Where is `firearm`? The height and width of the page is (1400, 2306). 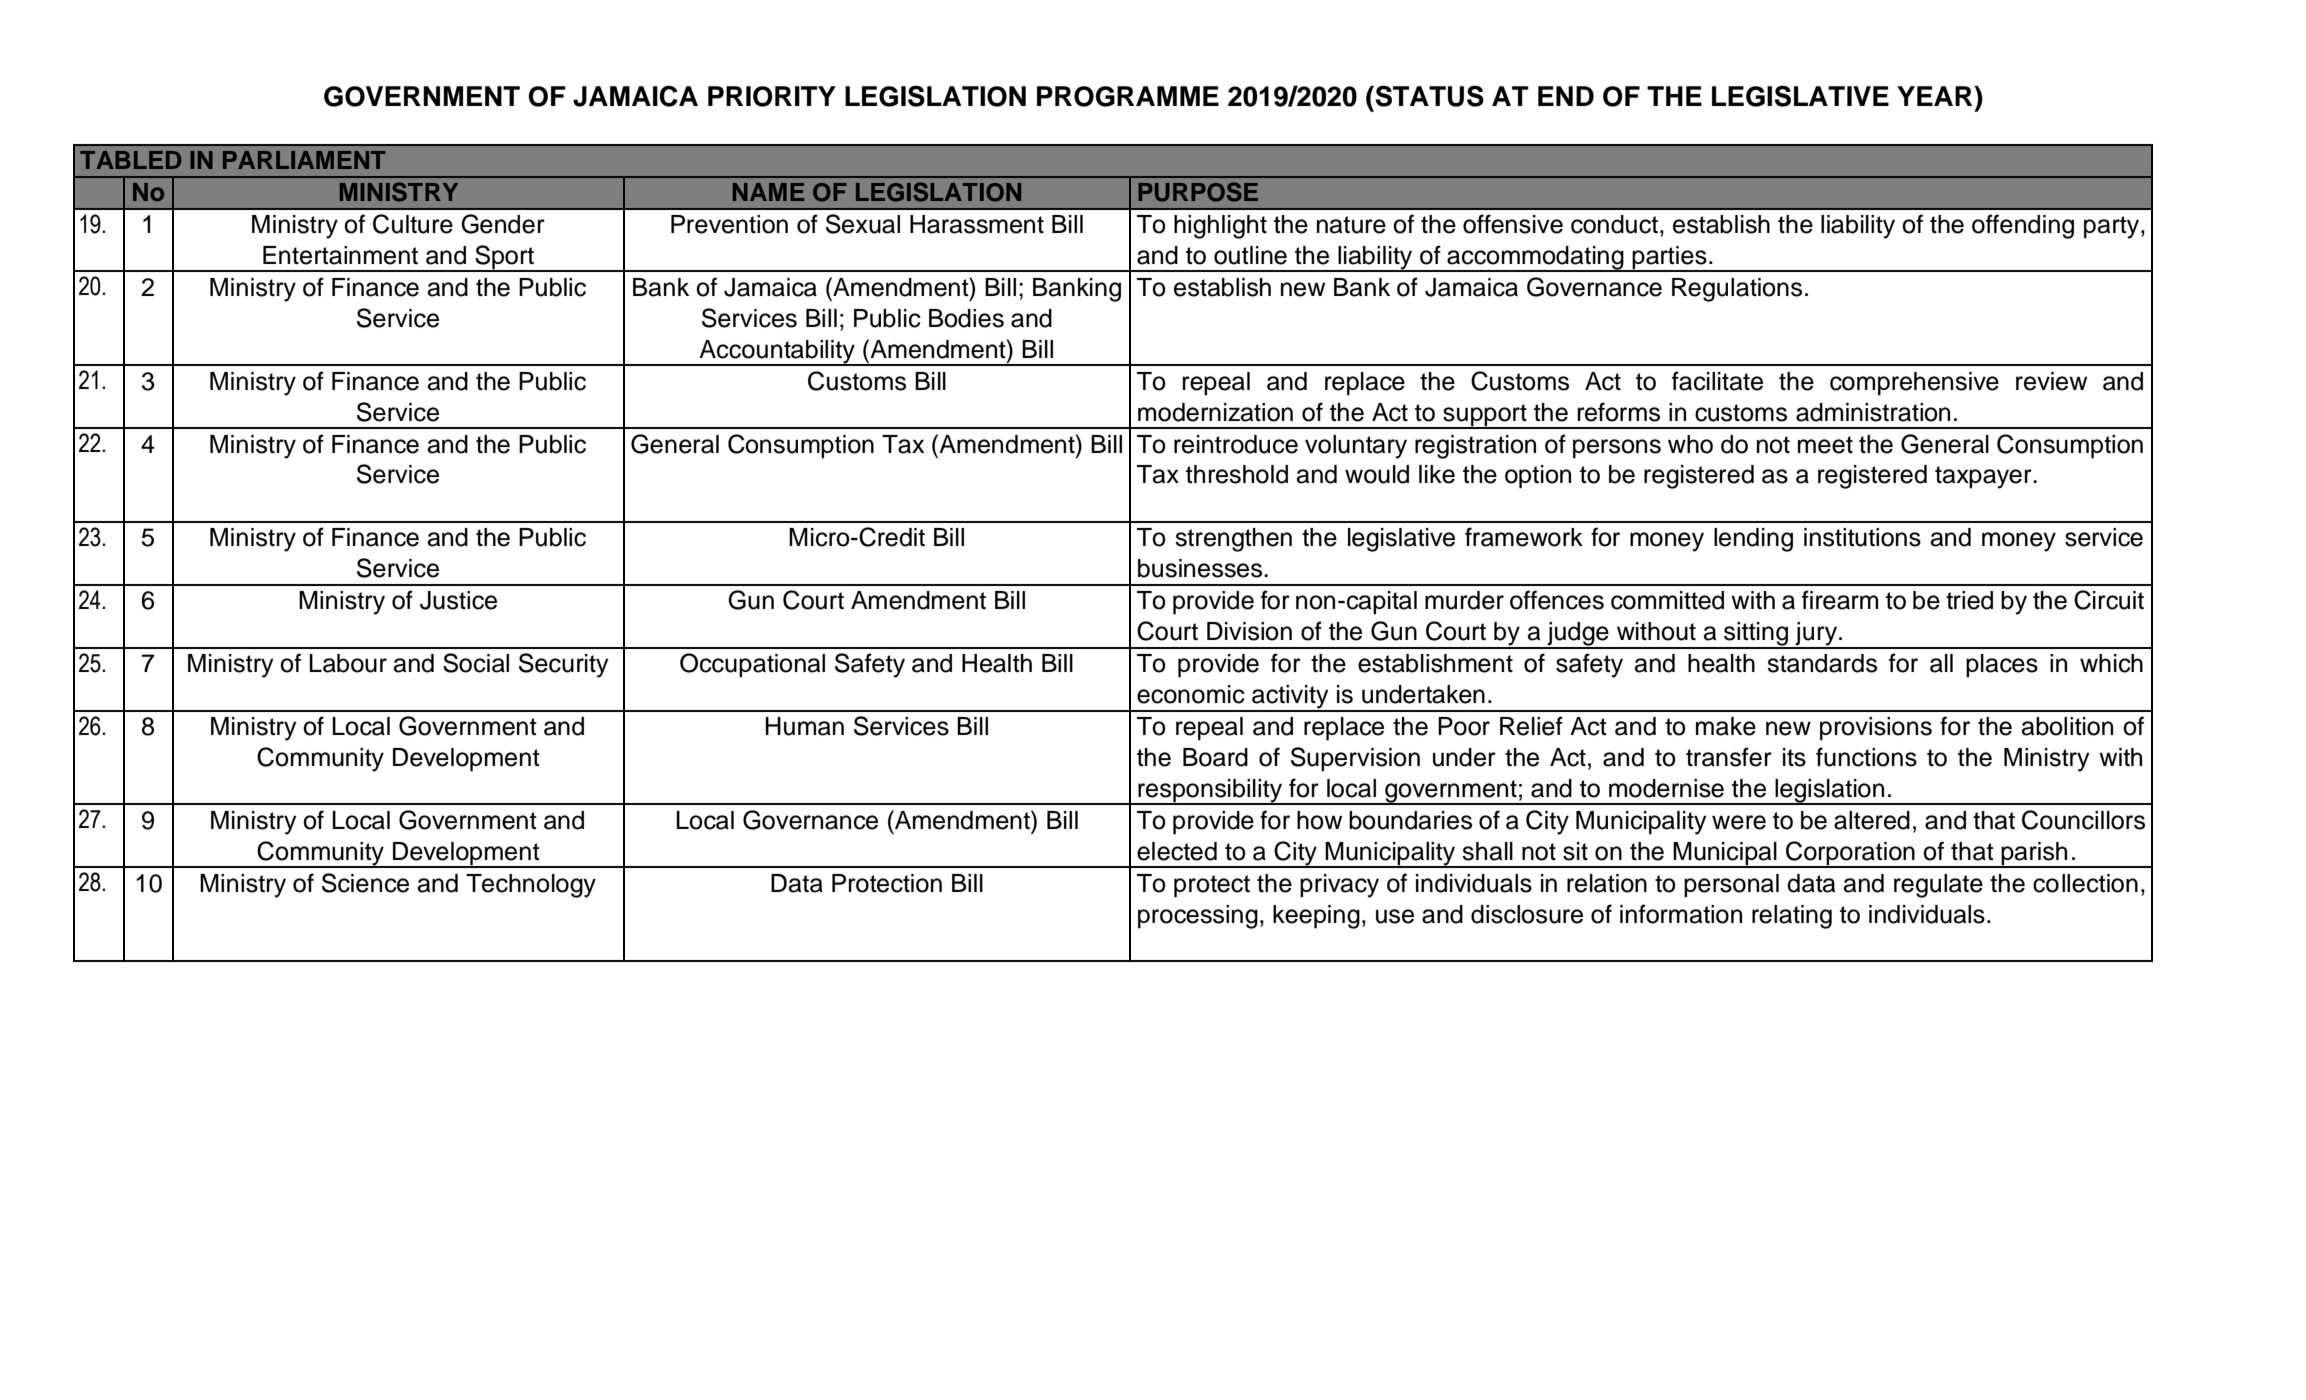 firearm is located at coordinates (1840, 600).
